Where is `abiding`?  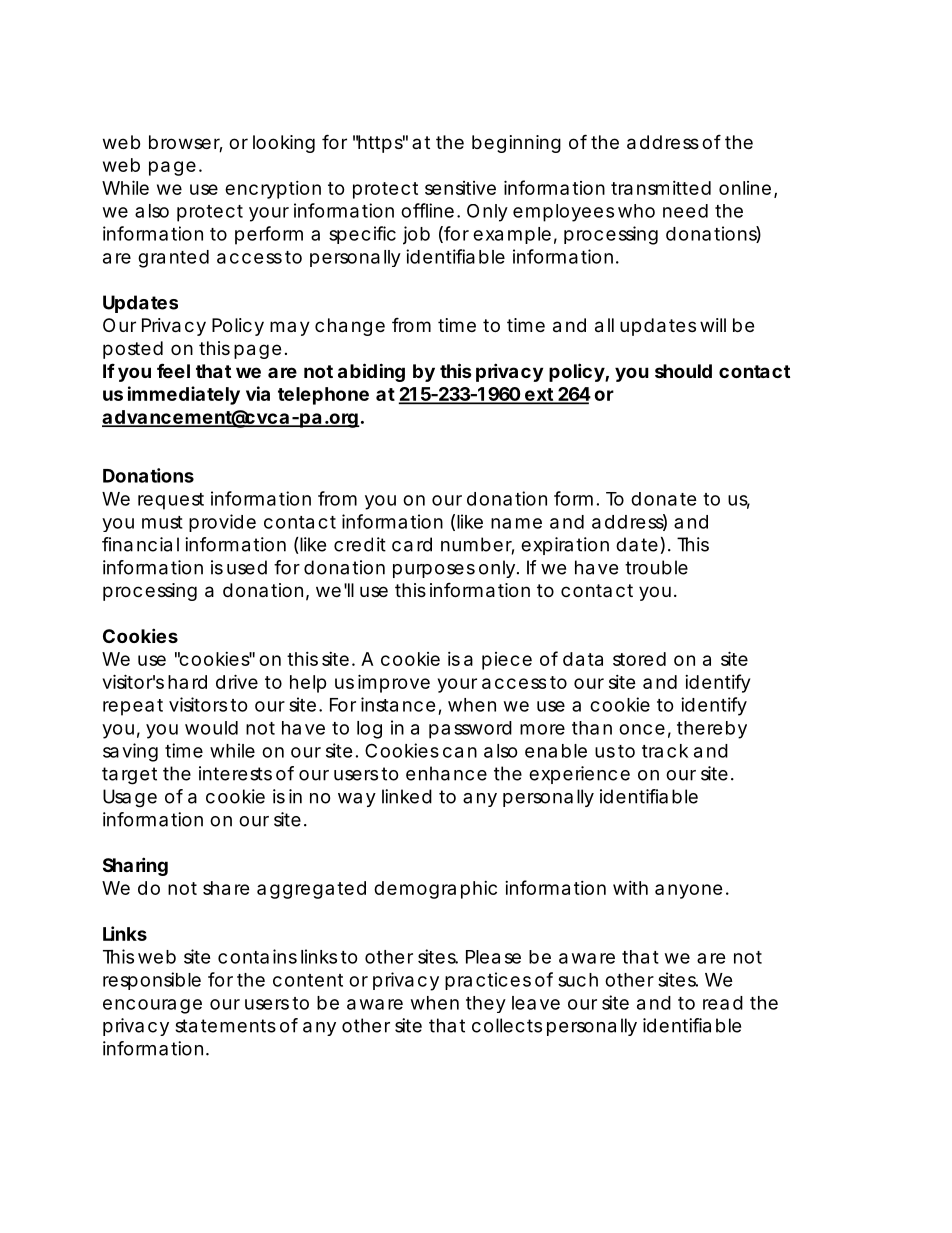
abiding is located at coordinates (371, 372).
